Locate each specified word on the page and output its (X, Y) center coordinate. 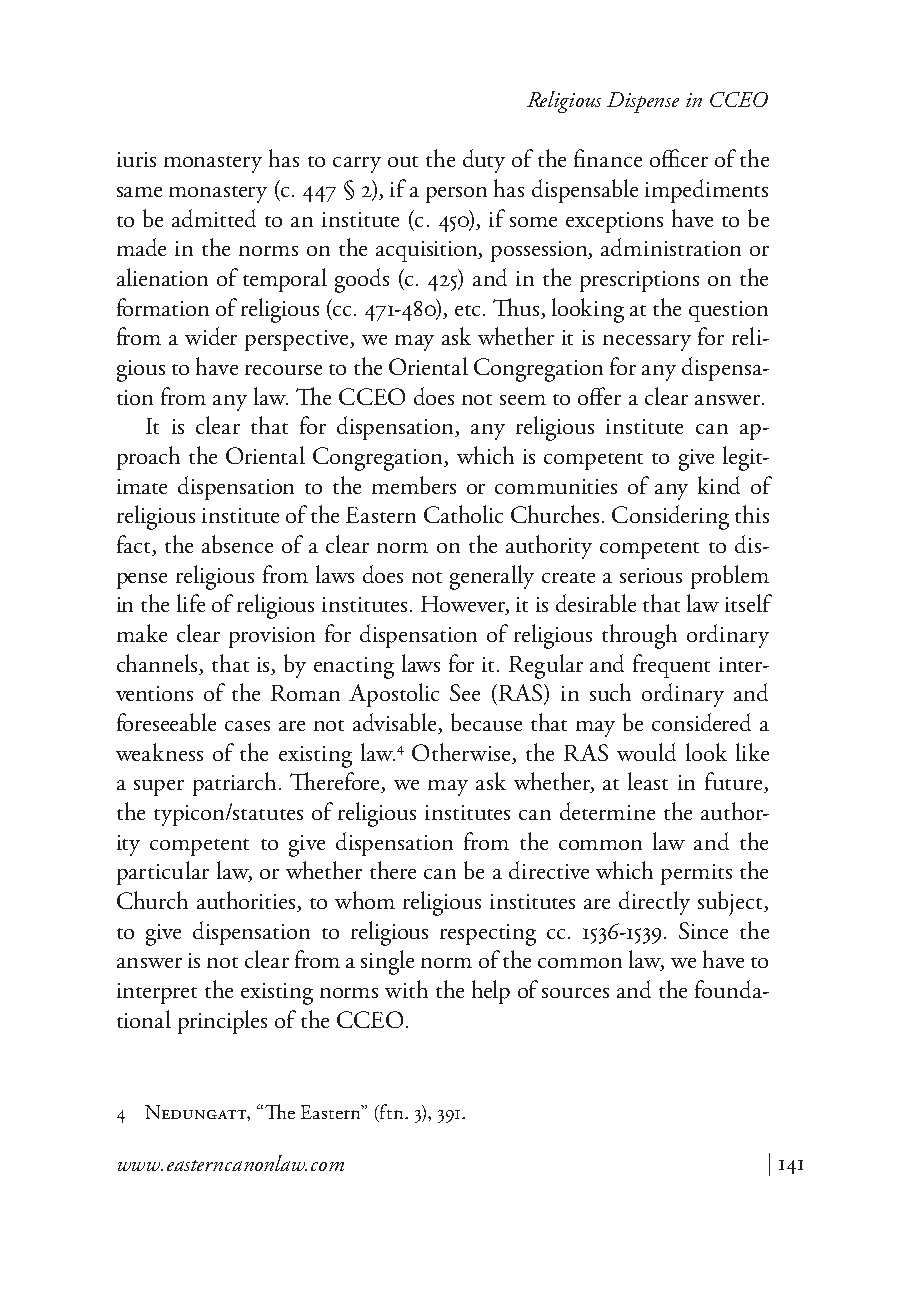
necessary (647, 343)
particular (163, 873)
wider (211, 336)
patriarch (236, 784)
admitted (214, 218)
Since (703, 930)
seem (523, 400)
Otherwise (461, 752)
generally (492, 577)
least (648, 781)
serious (651, 575)
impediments (706, 191)
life (191, 603)
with (406, 989)
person (456, 195)
